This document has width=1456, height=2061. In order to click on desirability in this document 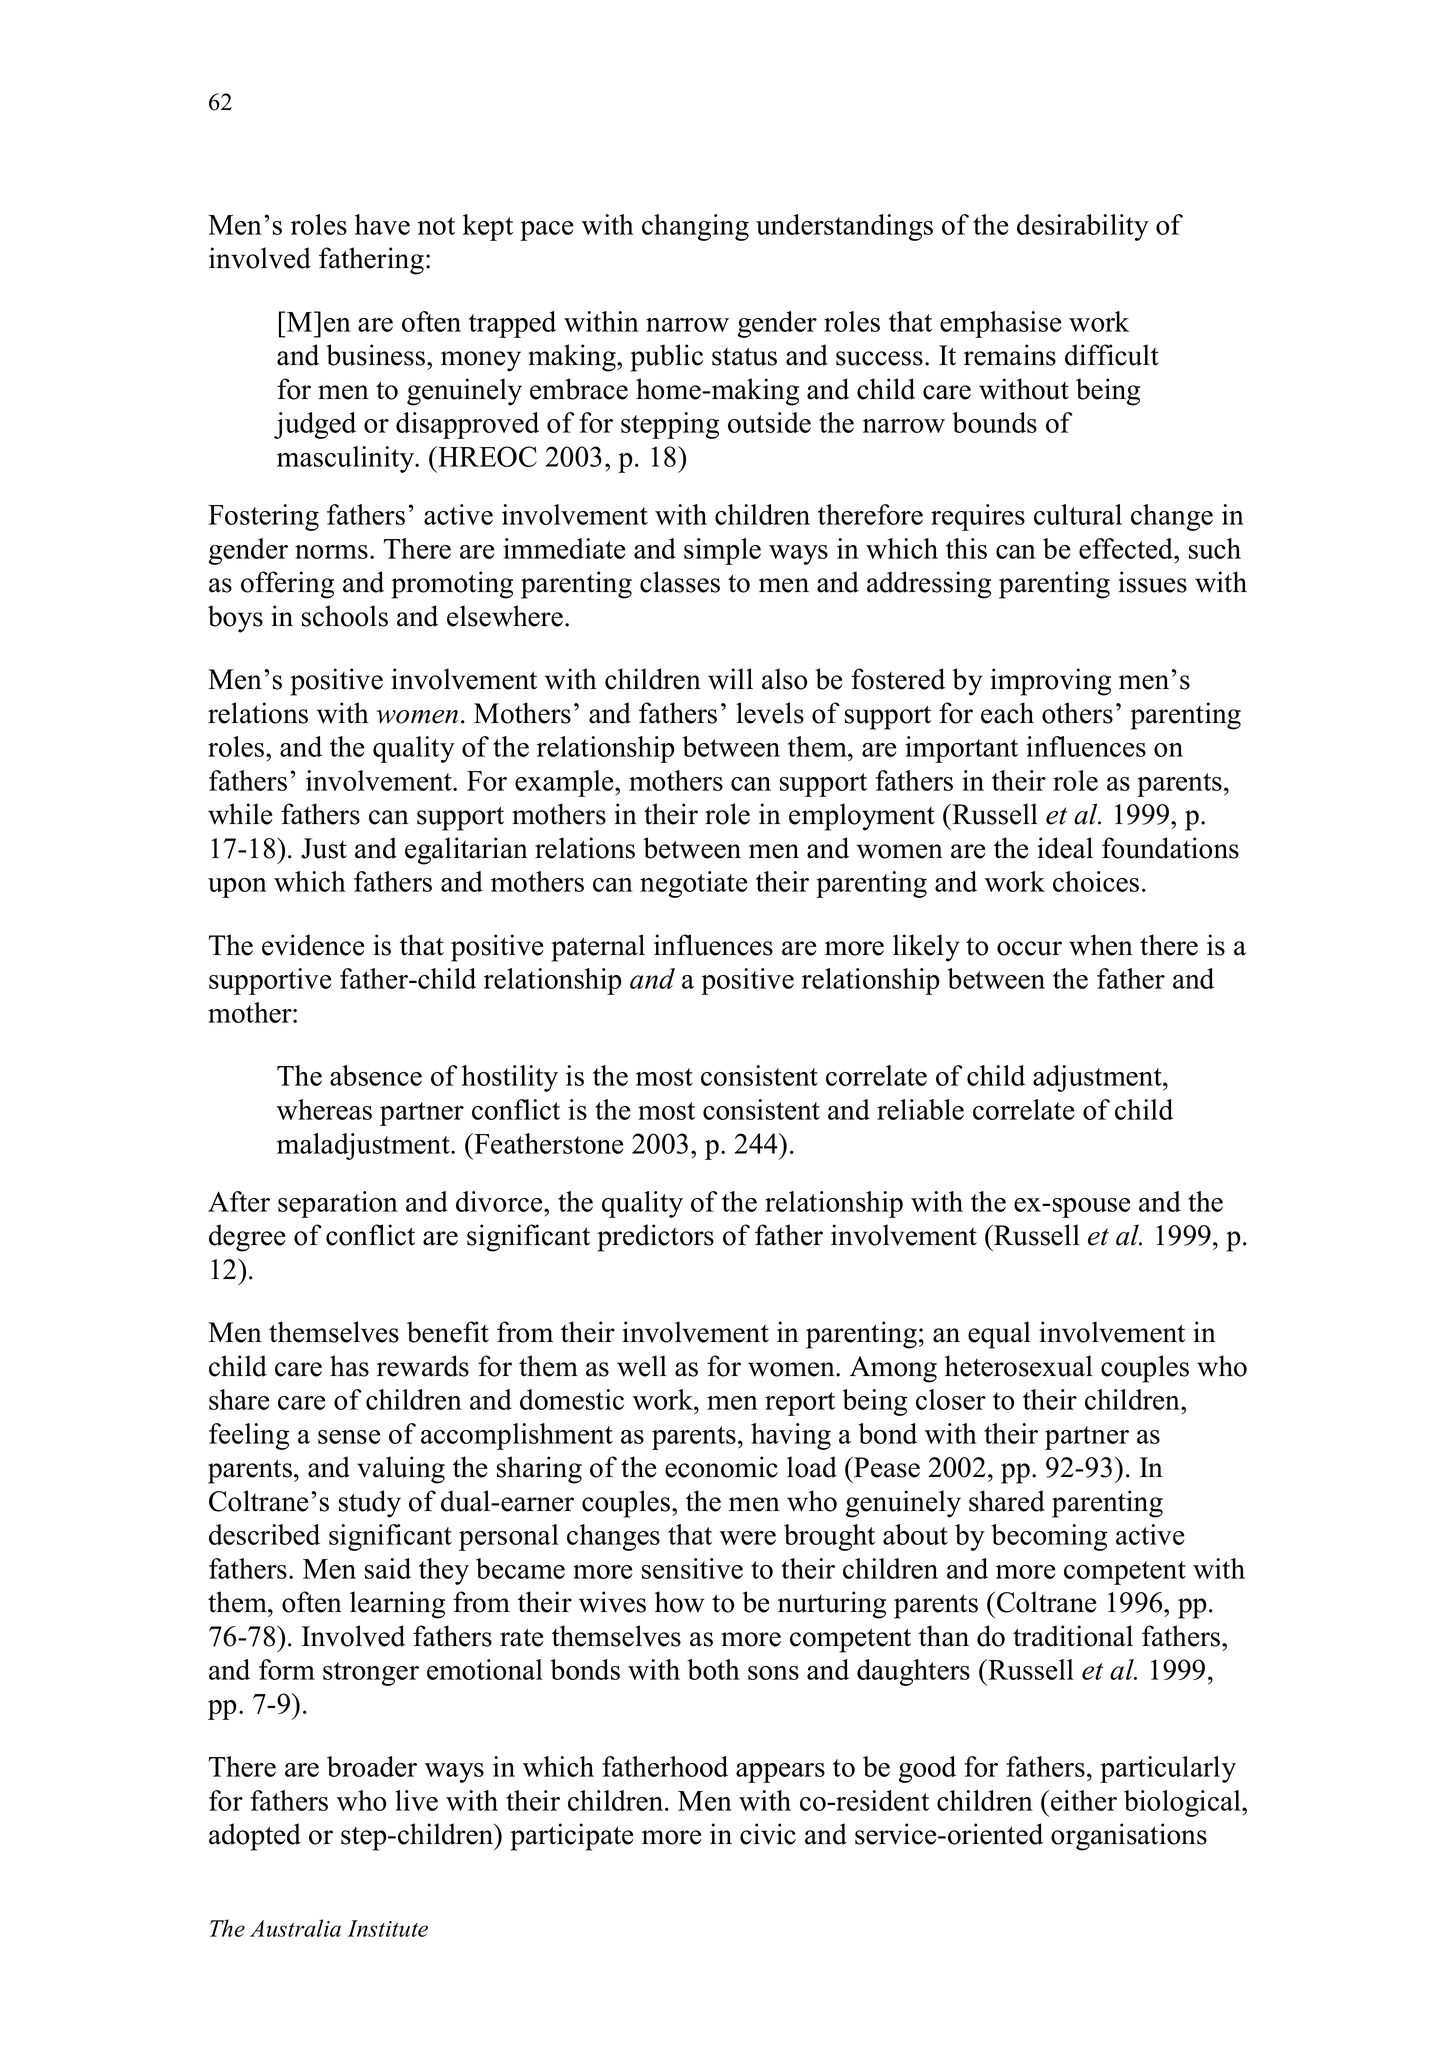, I will do `click(1083, 227)`.
